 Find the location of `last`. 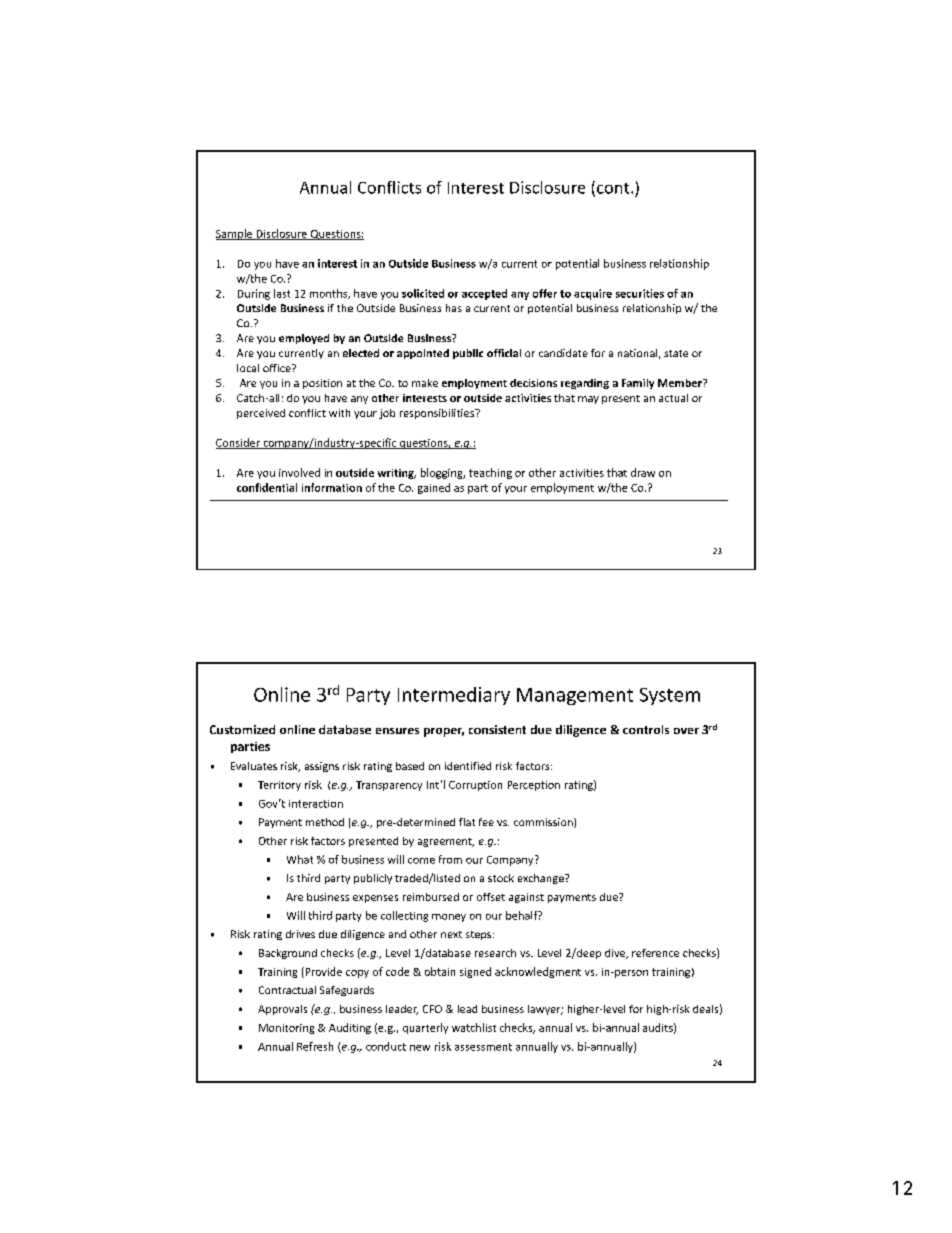

last is located at coordinates (282, 293).
